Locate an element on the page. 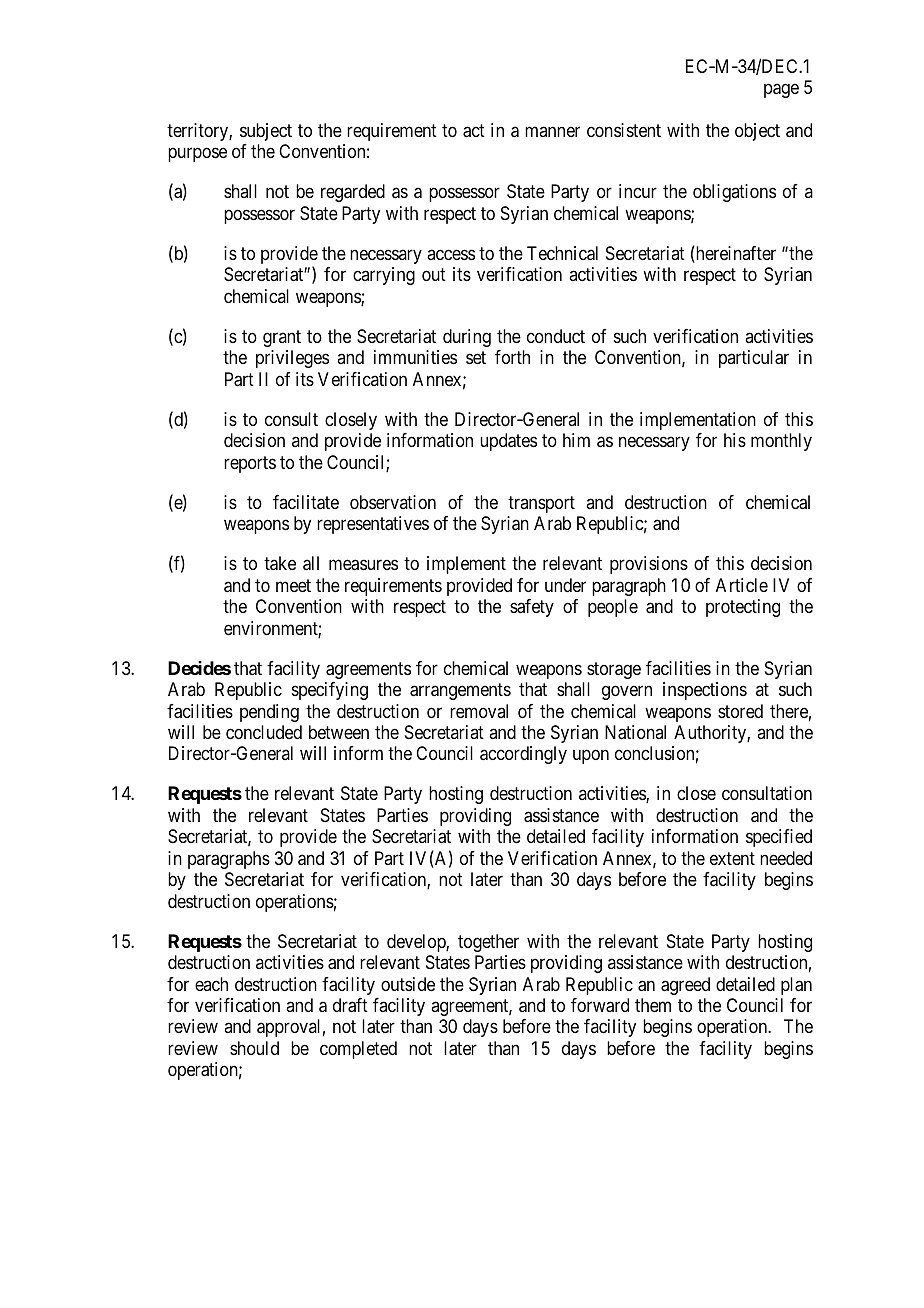  should is located at coordinates (254, 1048).
